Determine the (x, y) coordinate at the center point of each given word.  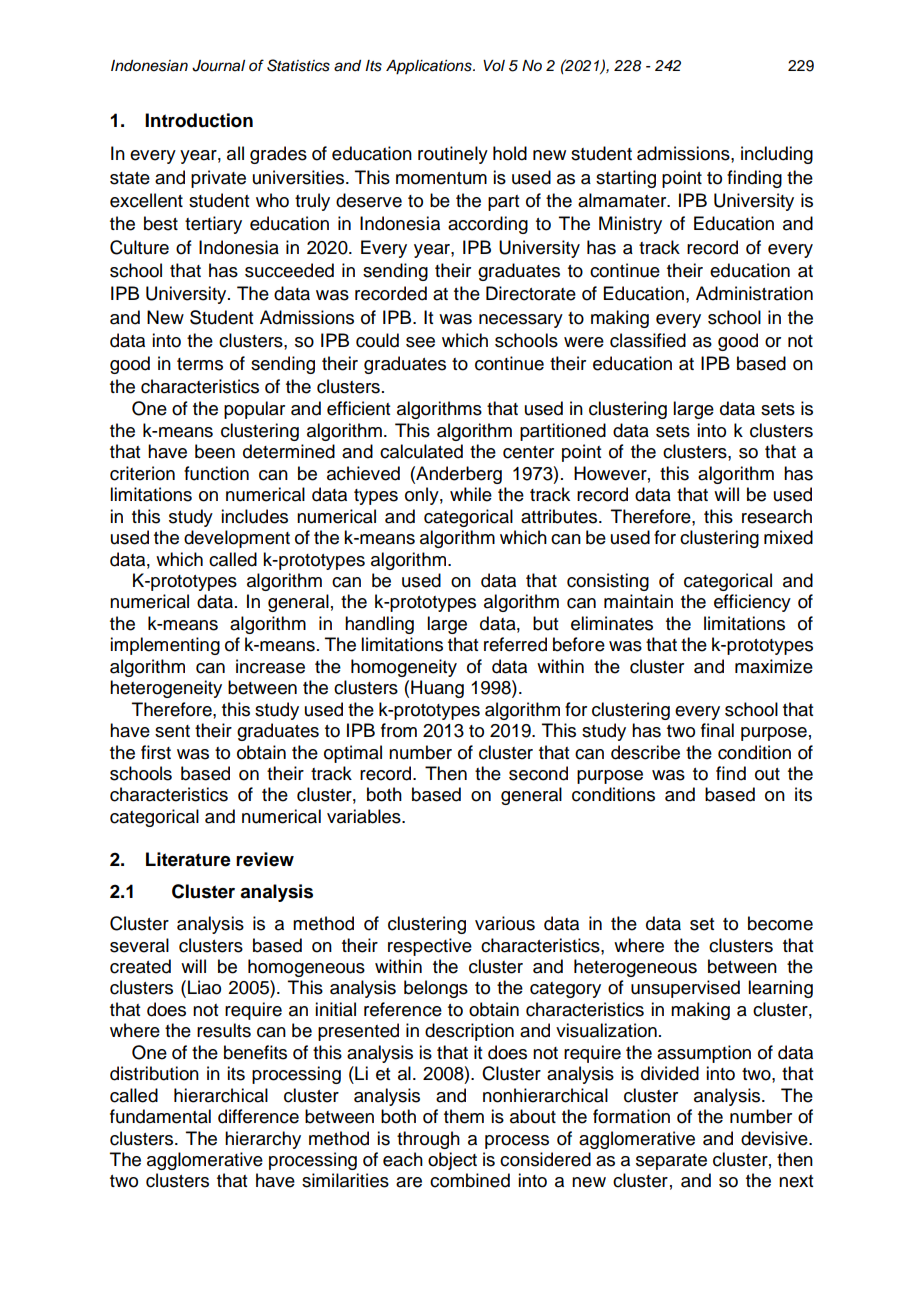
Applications (430, 67)
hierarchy (263, 1140)
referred (515, 644)
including (777, 155)
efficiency (752, 603)
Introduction (199, 120)
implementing (165, 646)
